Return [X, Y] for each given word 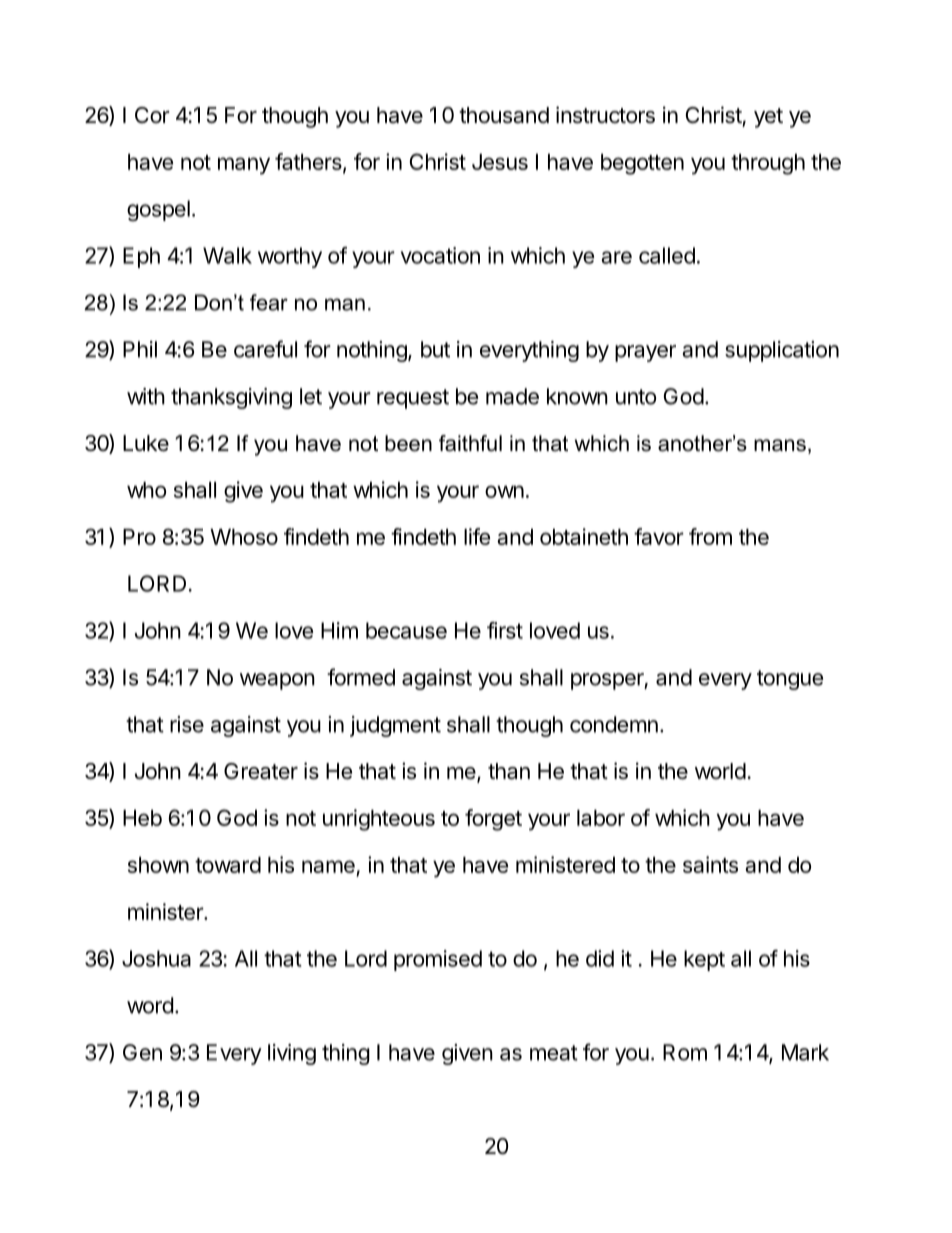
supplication [782, 351]
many [244, 166]
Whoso [244, 537]
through [768, 164]
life [477, 536]
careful [265, 349]
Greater [261, 771]
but [435, 349]
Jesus [500, 162]
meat [554, 1053]
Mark [805, 1052]
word [150, 1005]
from [710, 536]
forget [493, 820]
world [720, 771]
